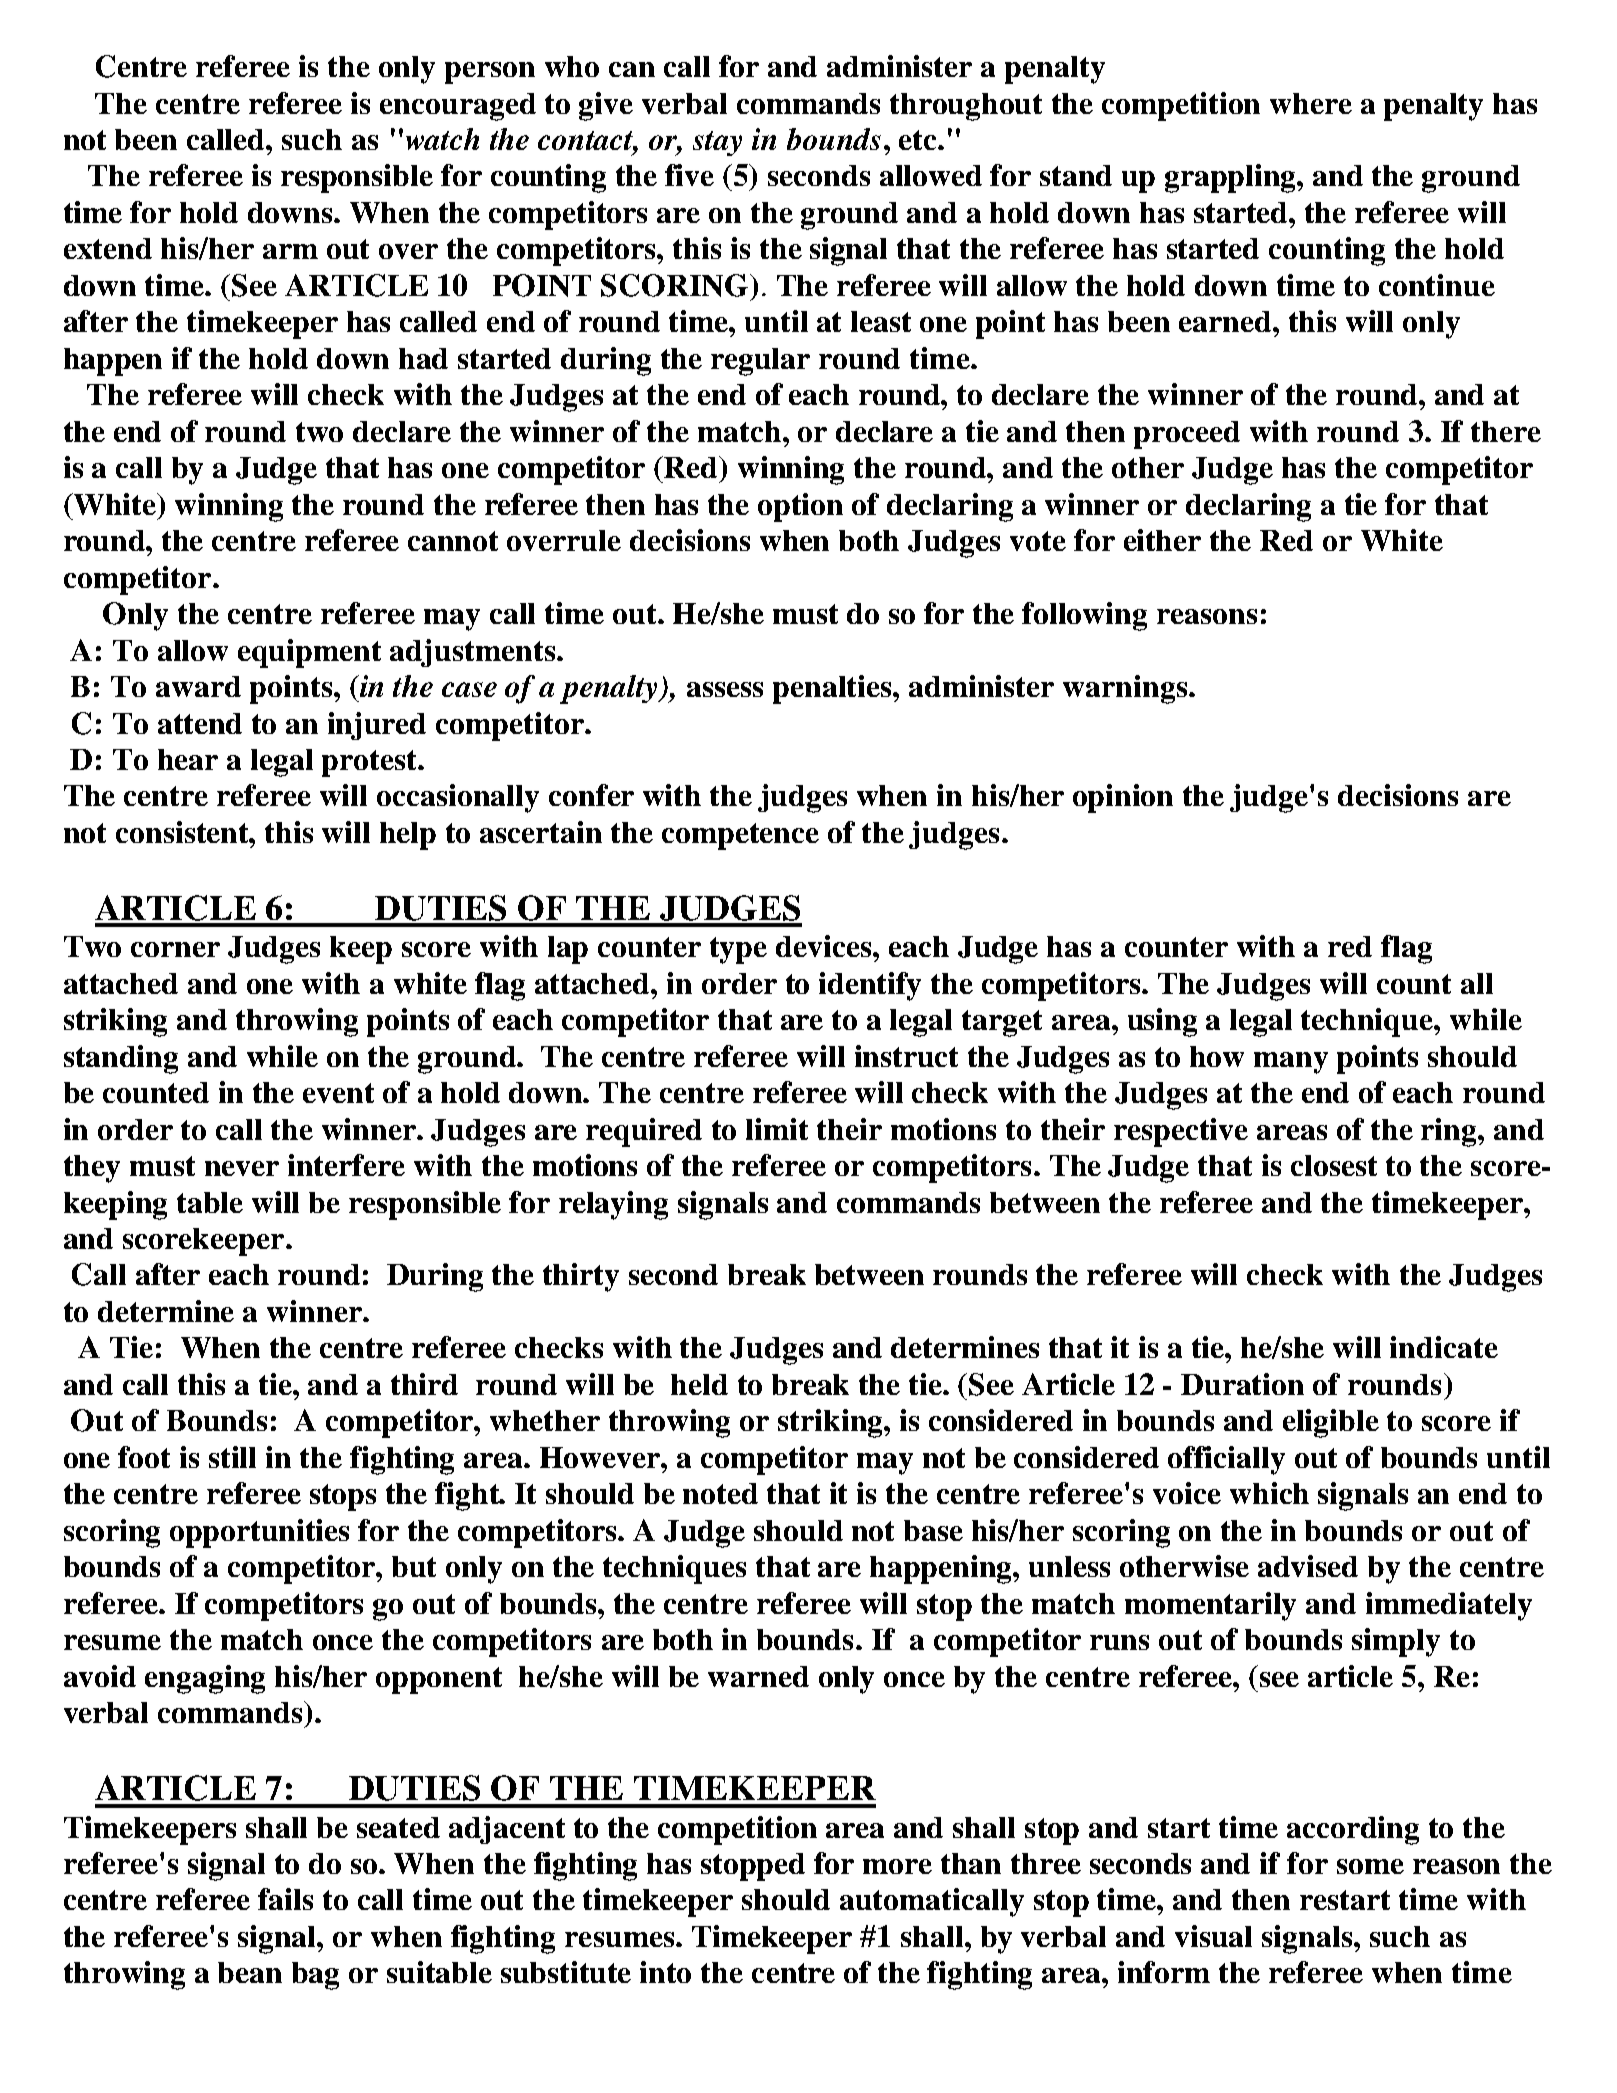 Image resolution: width=1617 pixels, height=2093 pixels. Describe the element at coordinates (424, 1384) in the screenshot. I see `third` at that location.
